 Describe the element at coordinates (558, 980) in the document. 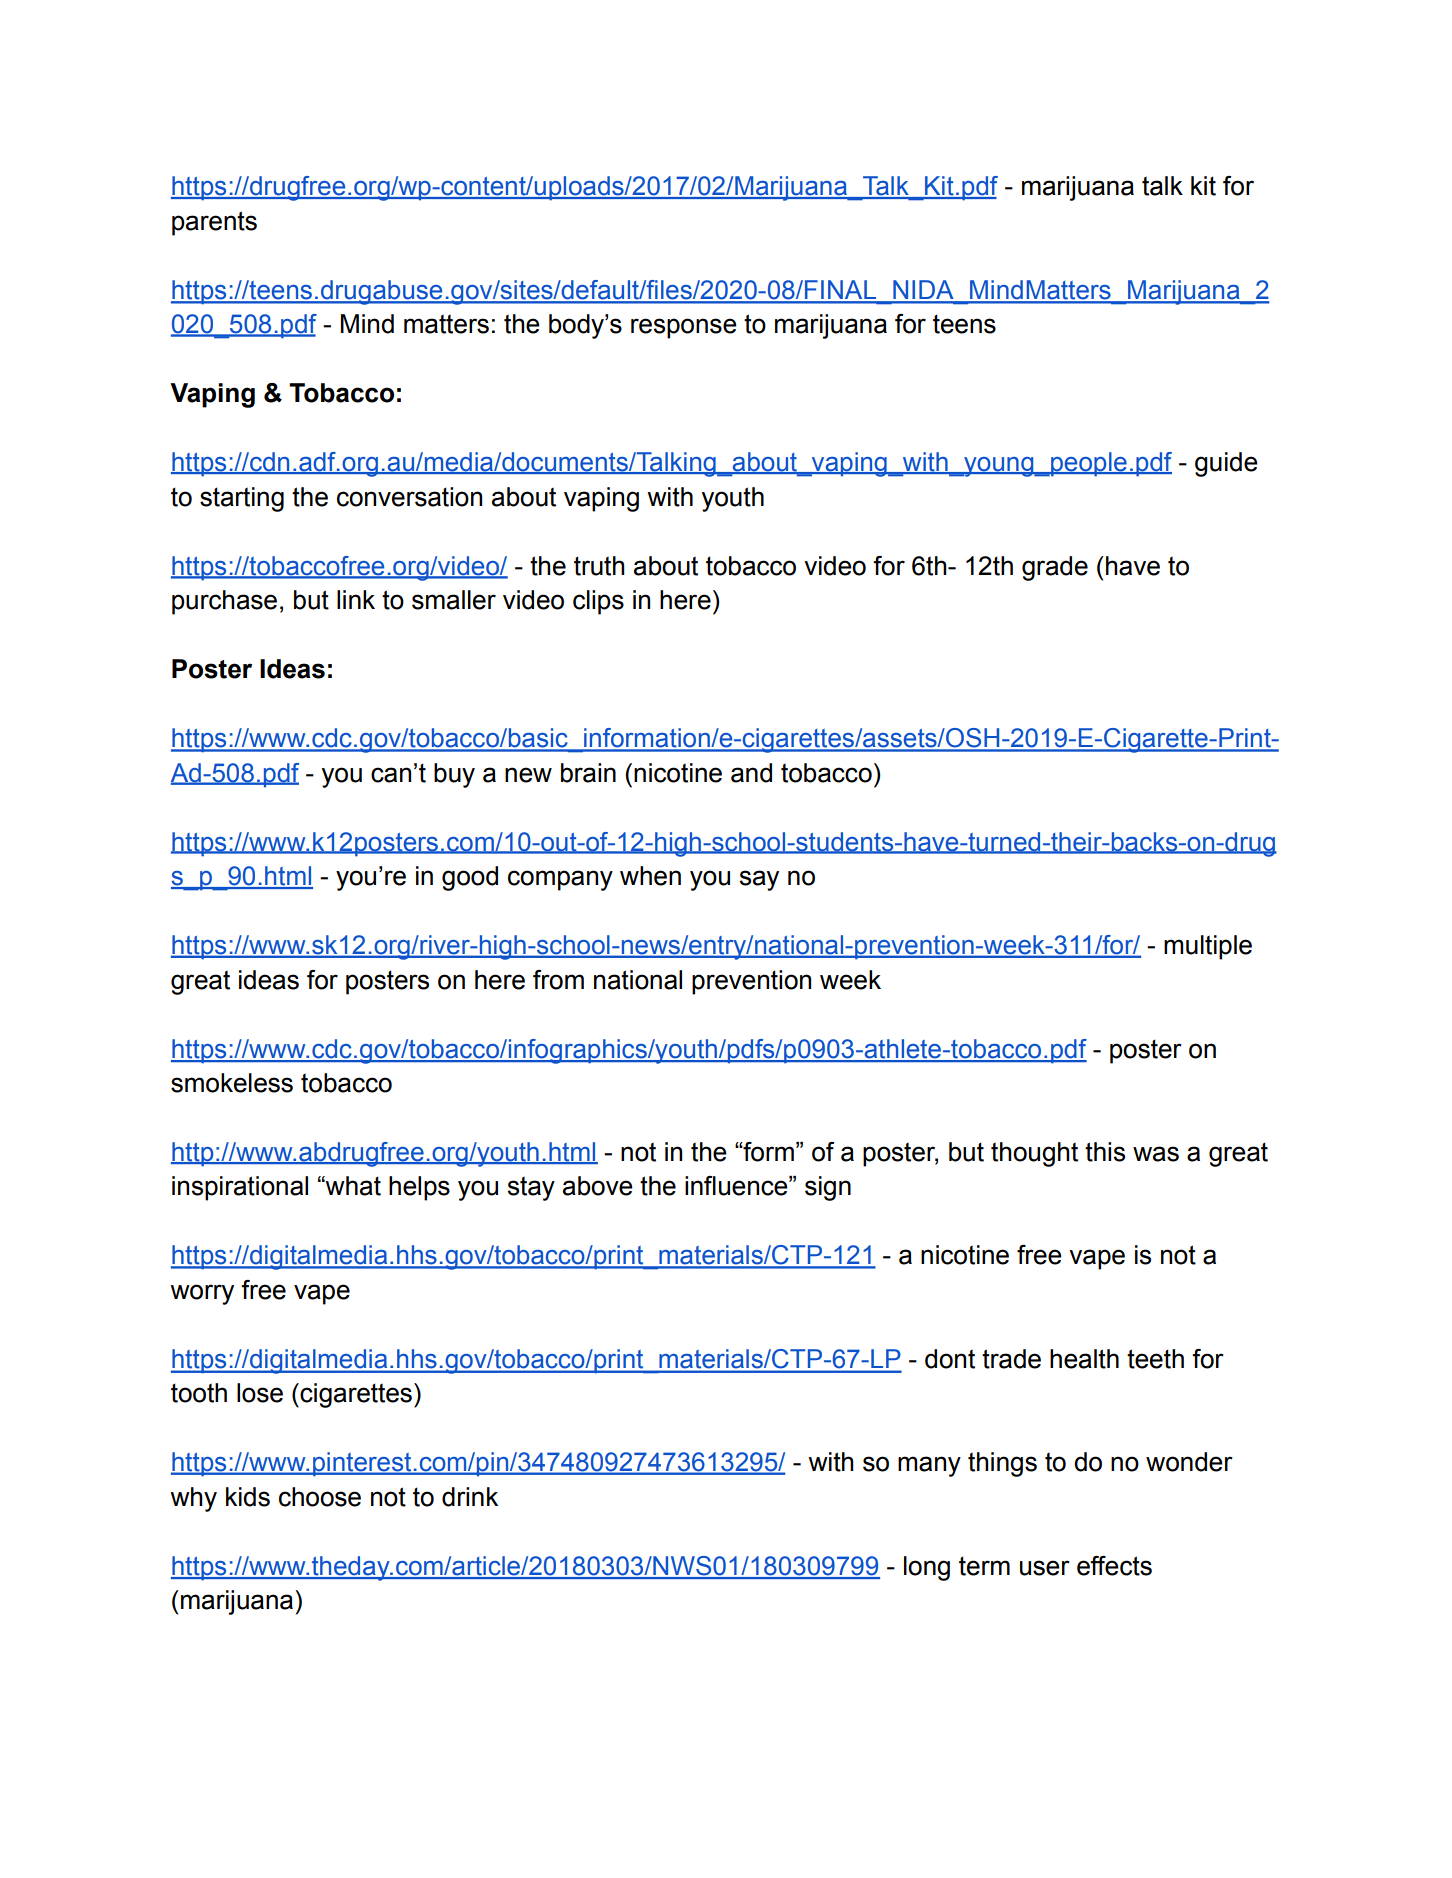

I see `from` at that location.
